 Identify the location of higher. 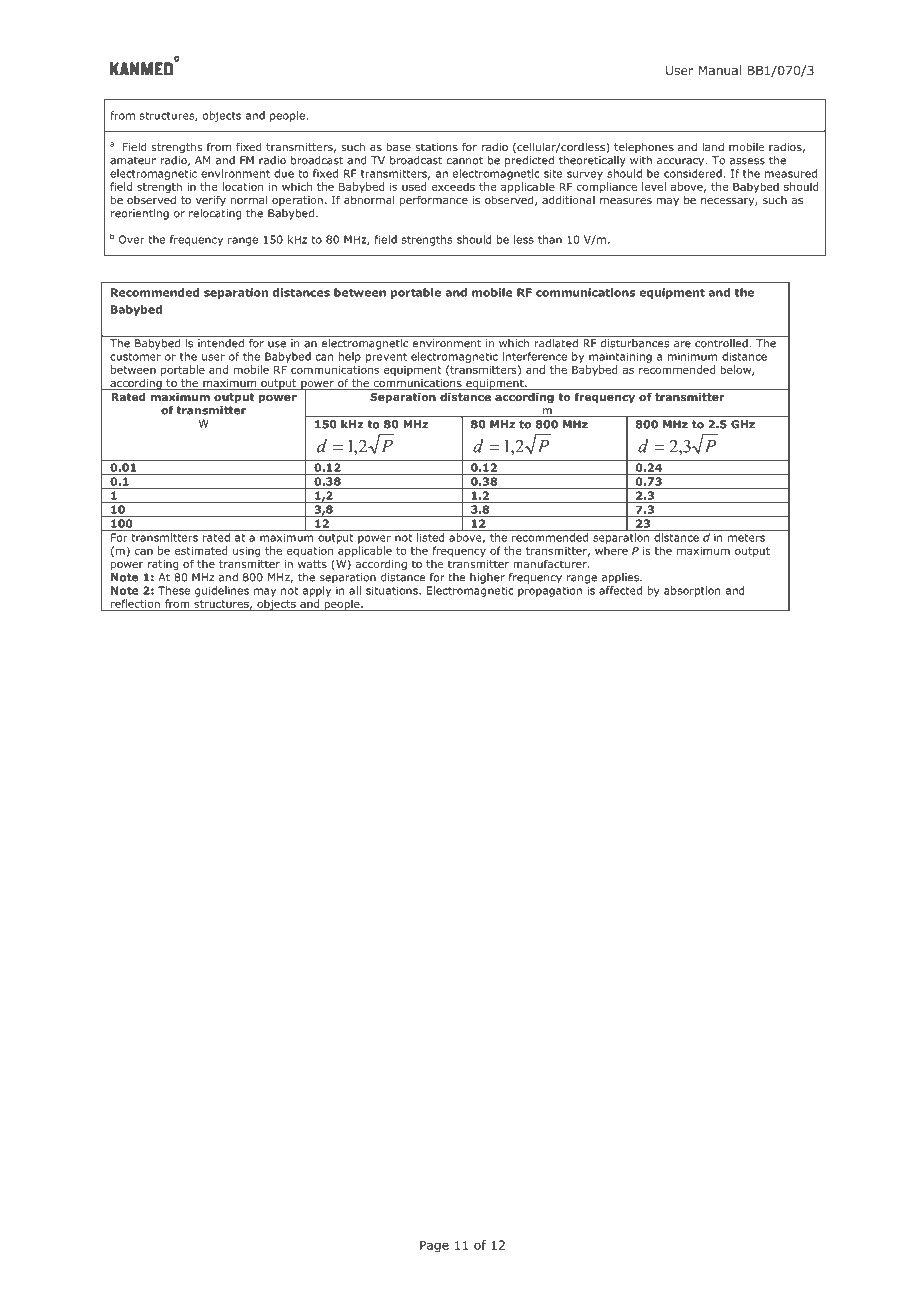
(487, 578).
